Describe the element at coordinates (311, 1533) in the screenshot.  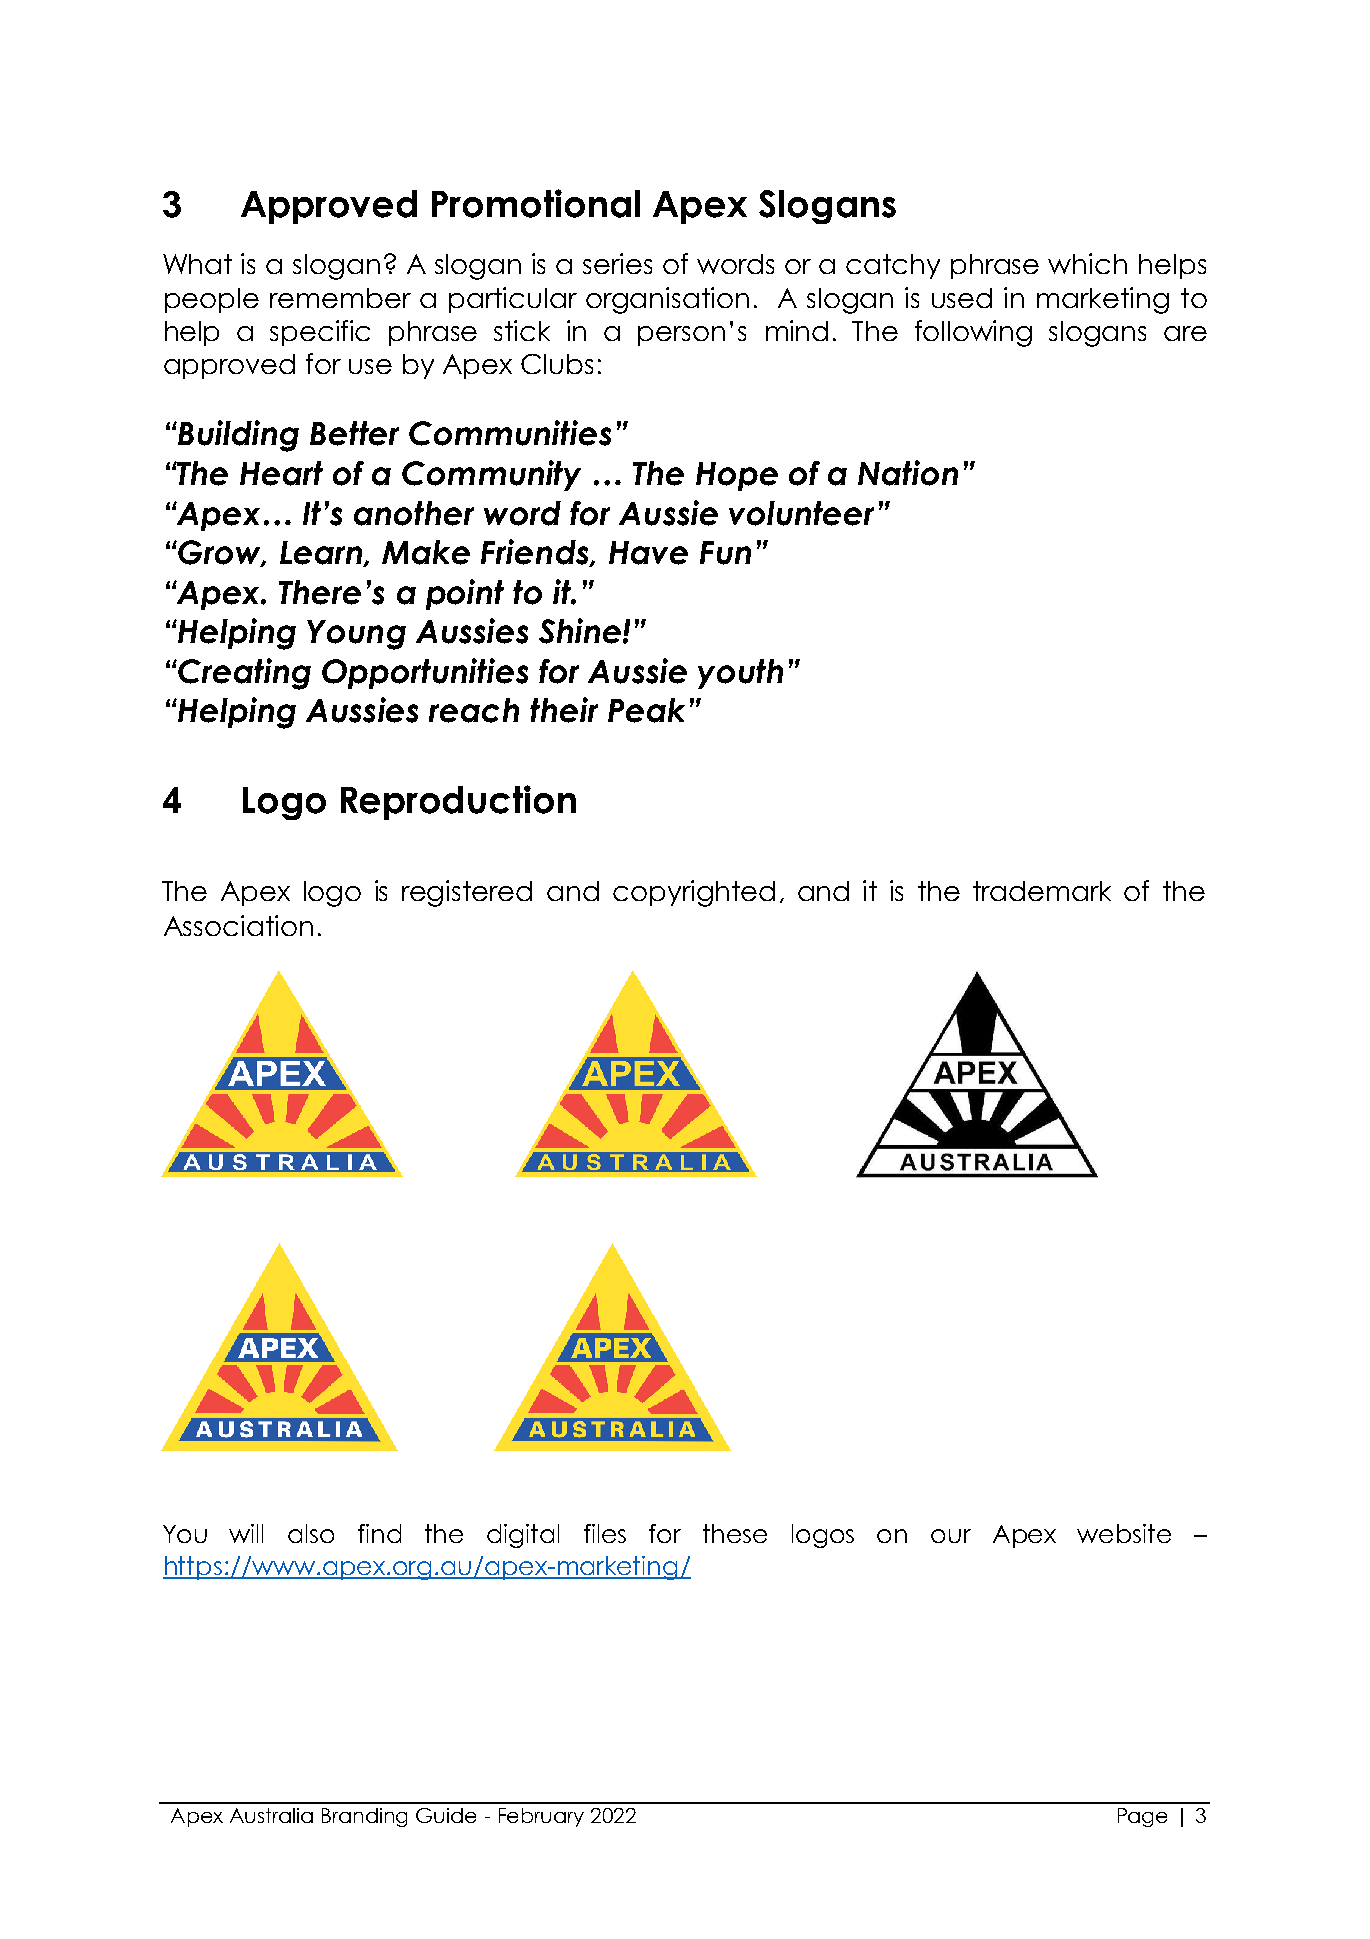
I see `also` at that location.
